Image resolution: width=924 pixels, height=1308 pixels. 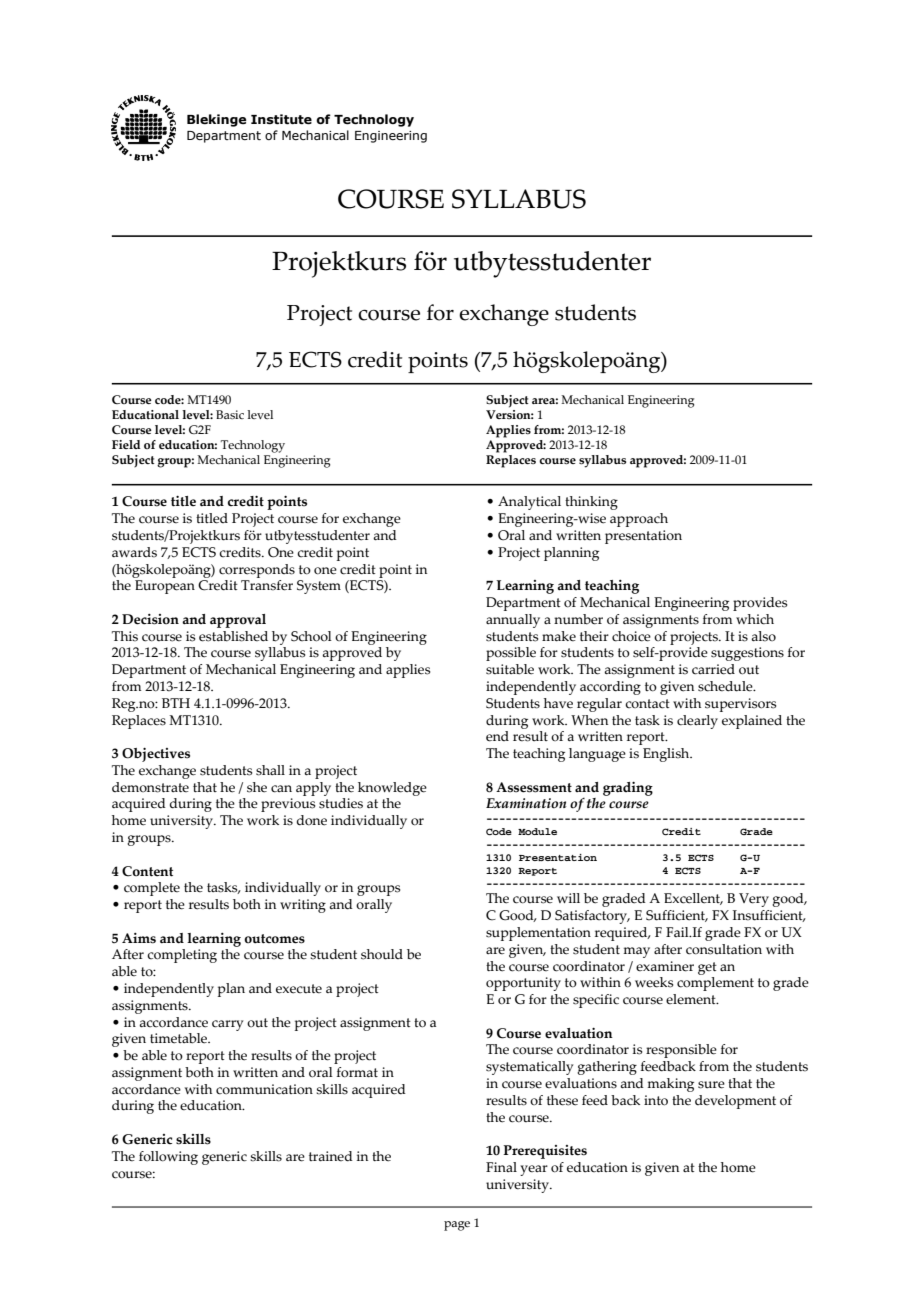 What do you see at coordinates (511, 654) in the page?
I see `possible` at bounding box center [511, 654].
